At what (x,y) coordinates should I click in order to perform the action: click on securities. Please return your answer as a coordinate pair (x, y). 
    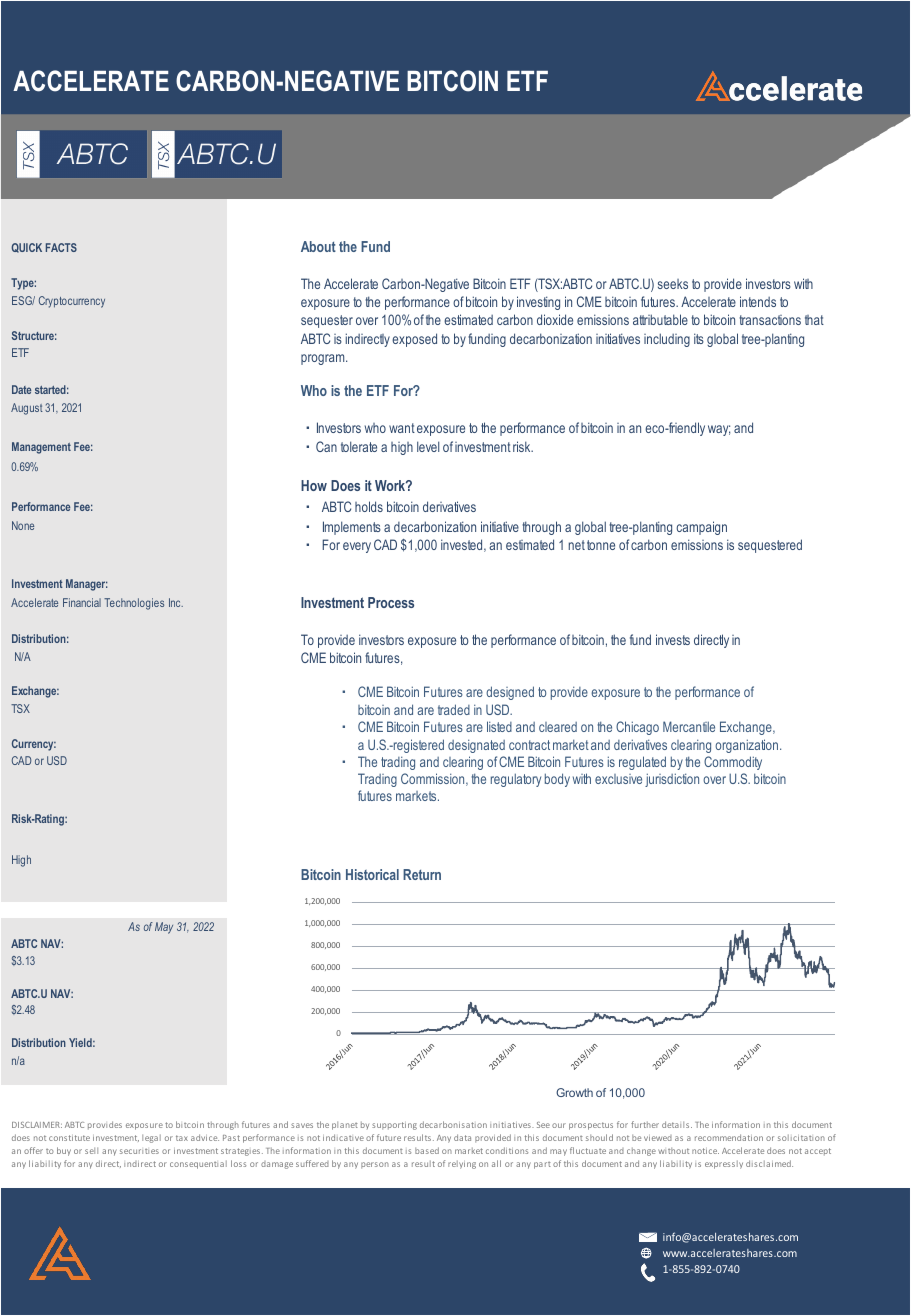
    Looking at the image, I should click on (139, 1151).
